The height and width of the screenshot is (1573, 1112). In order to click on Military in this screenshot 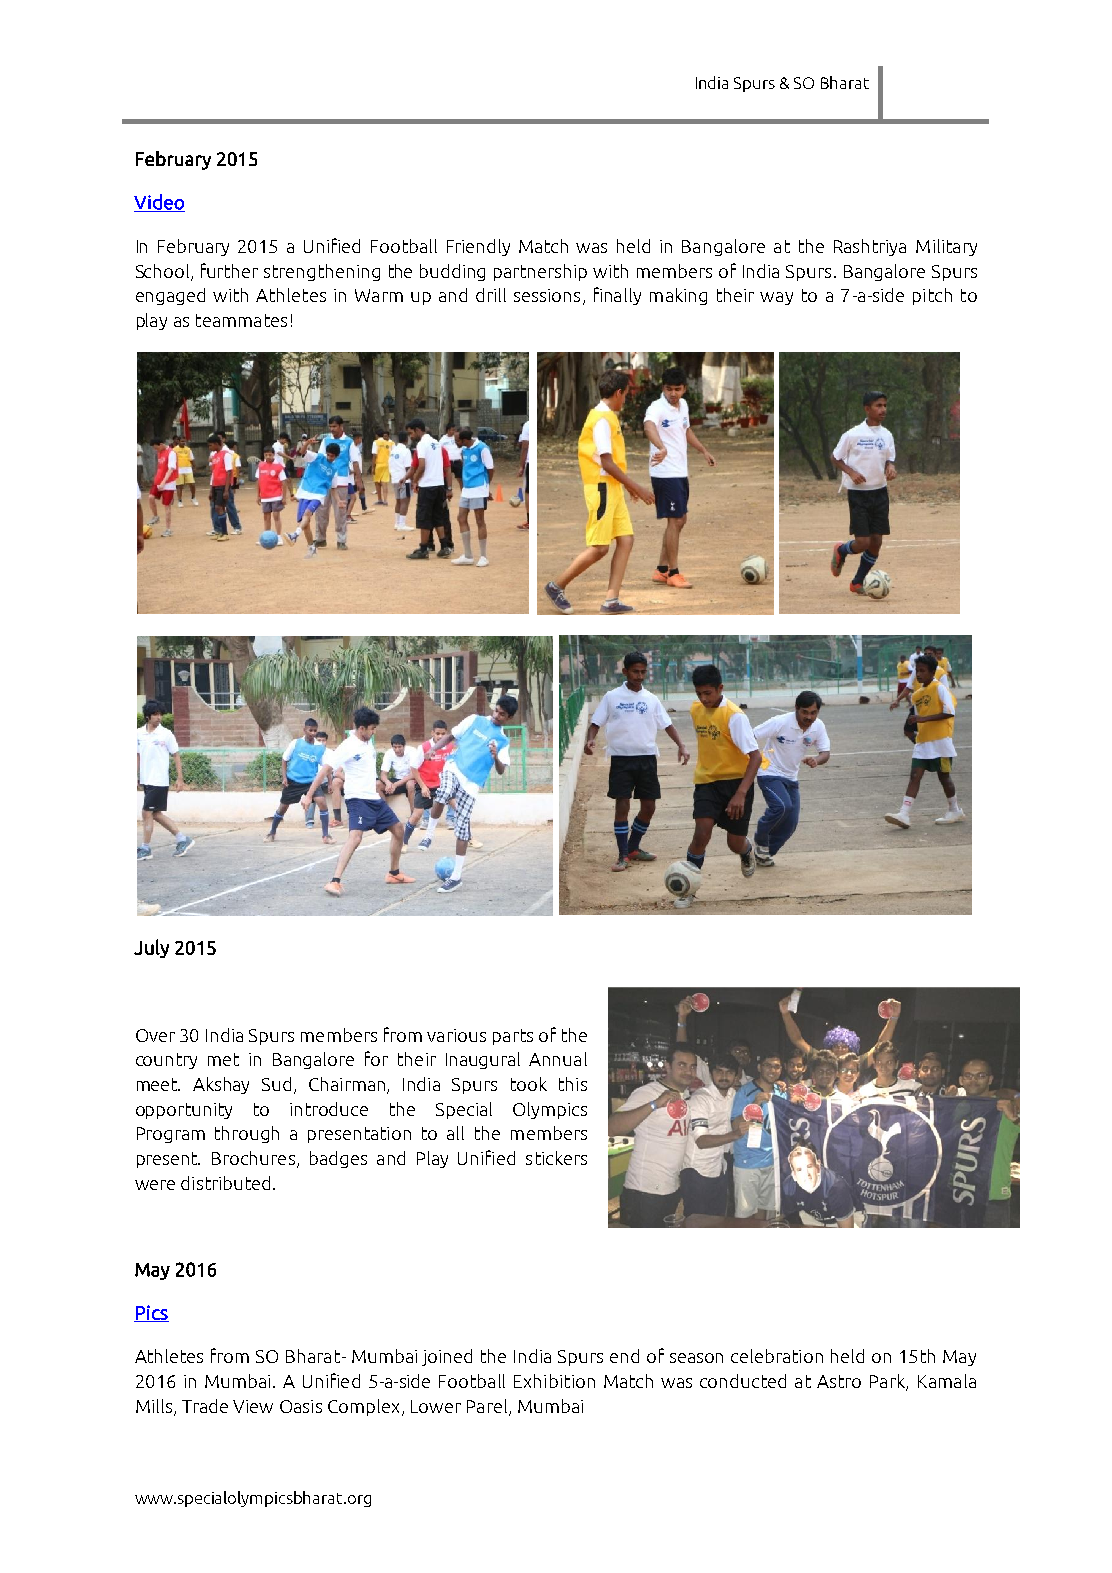, I will do `click(946, 247)`.
